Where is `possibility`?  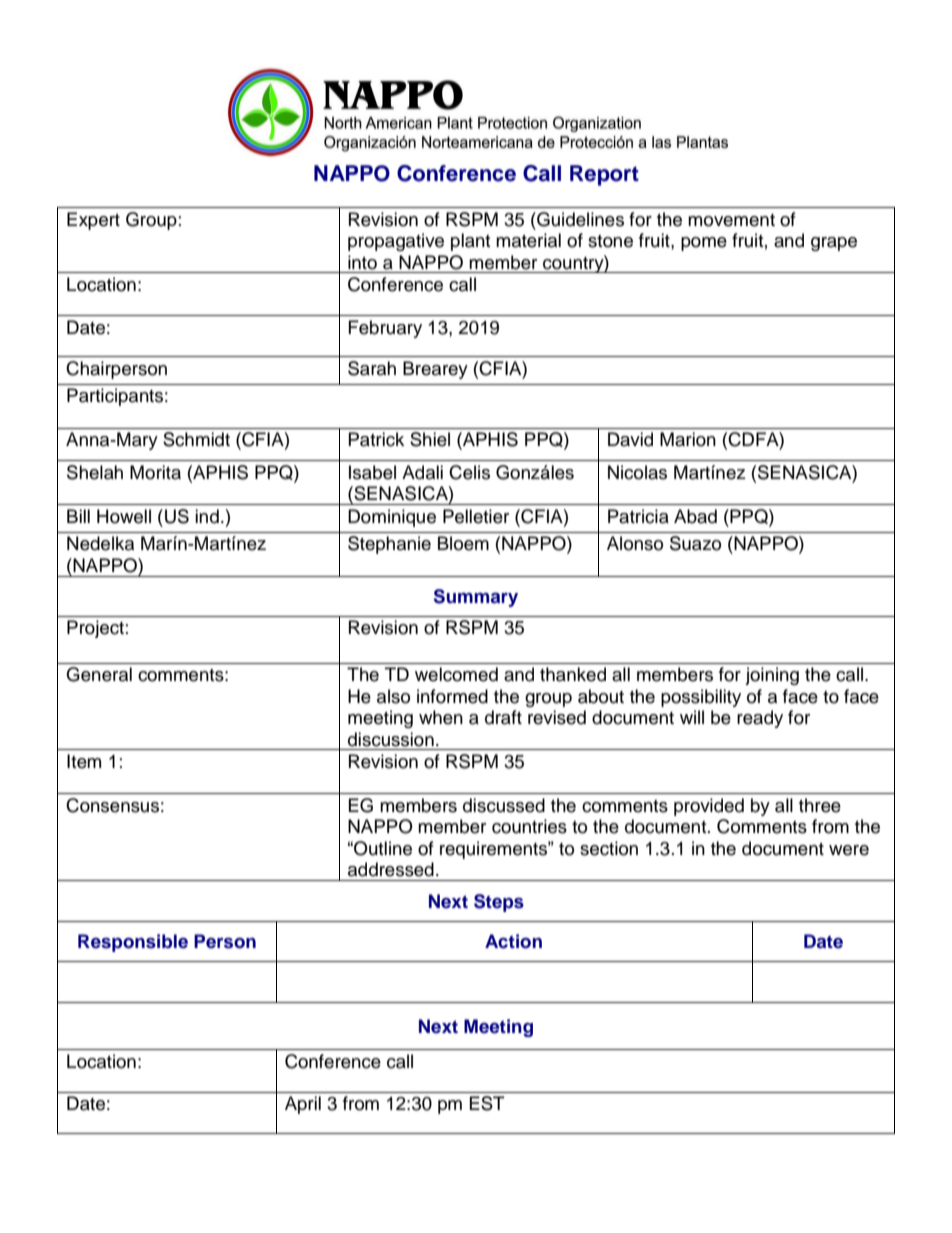
possibility is located at coordinates (701, 698).
